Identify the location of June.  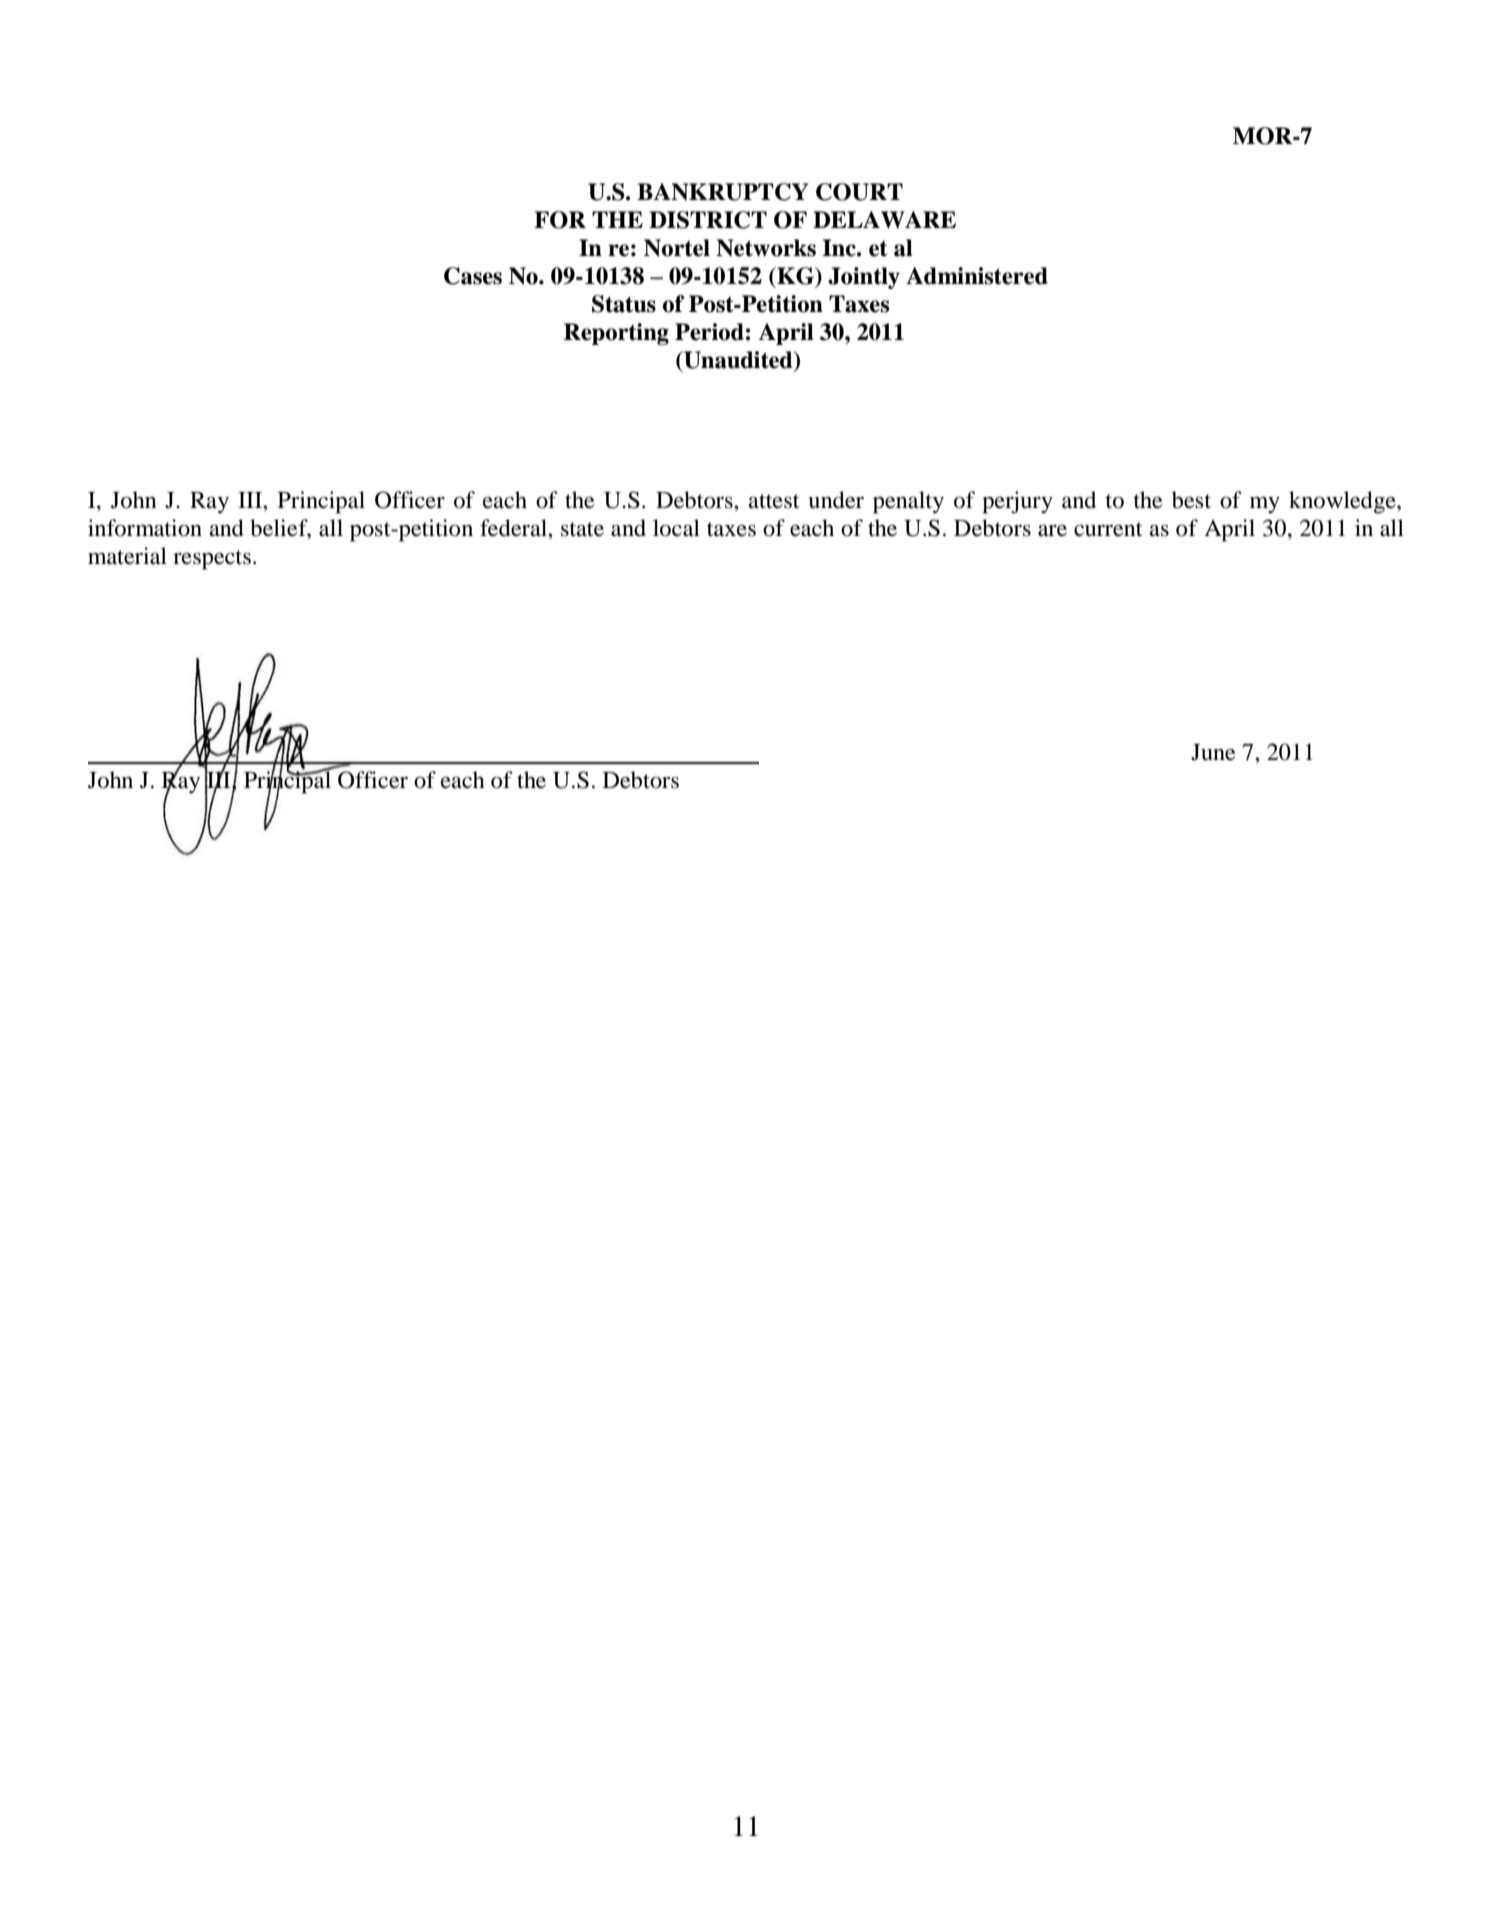
(1213, 752).
